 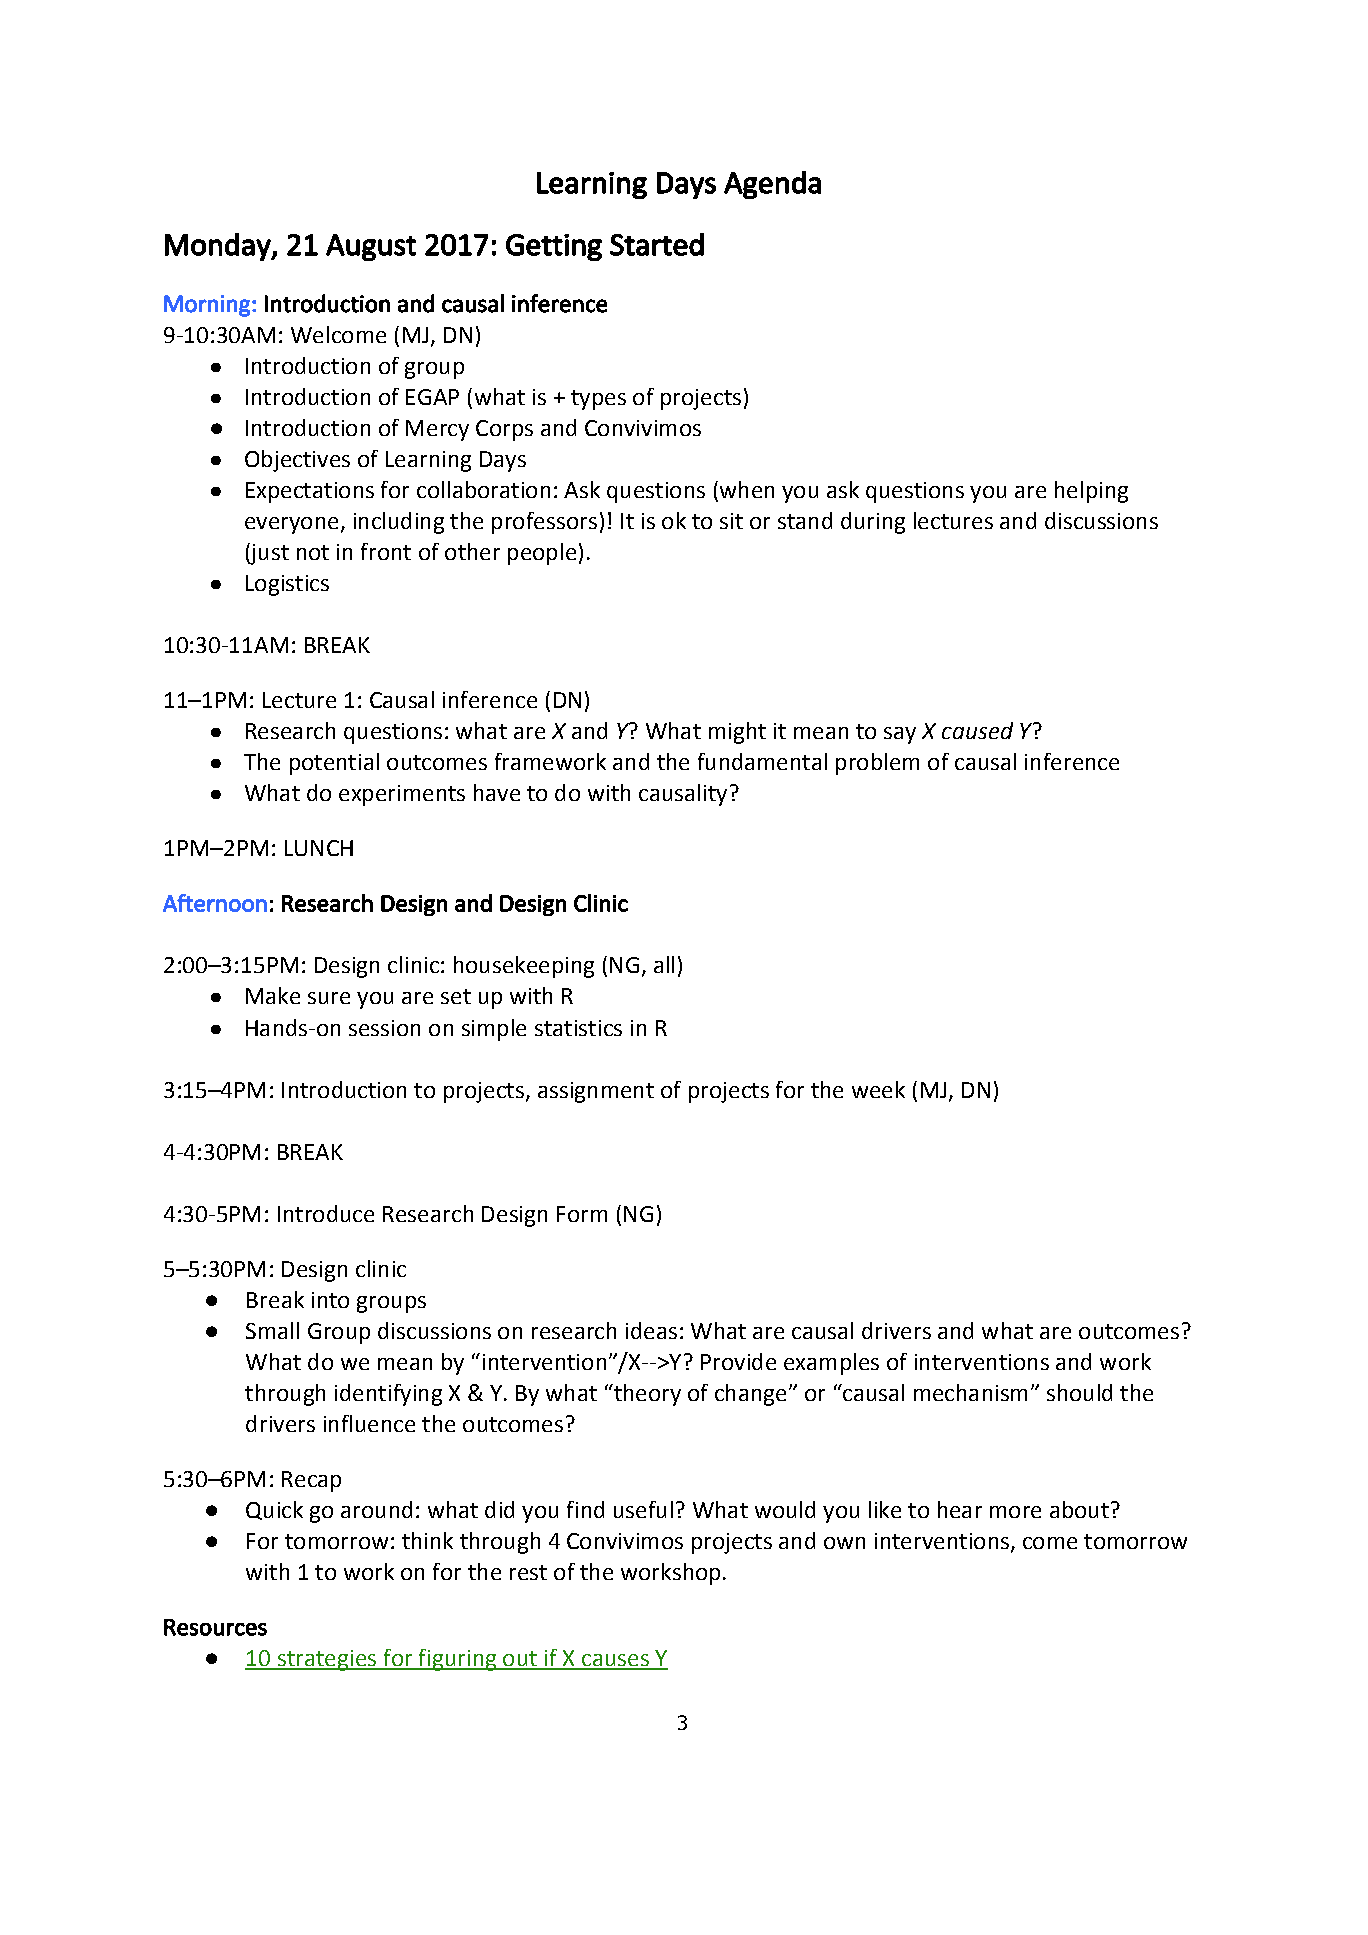 I want to click on caused, so click(x=977, y=730).
